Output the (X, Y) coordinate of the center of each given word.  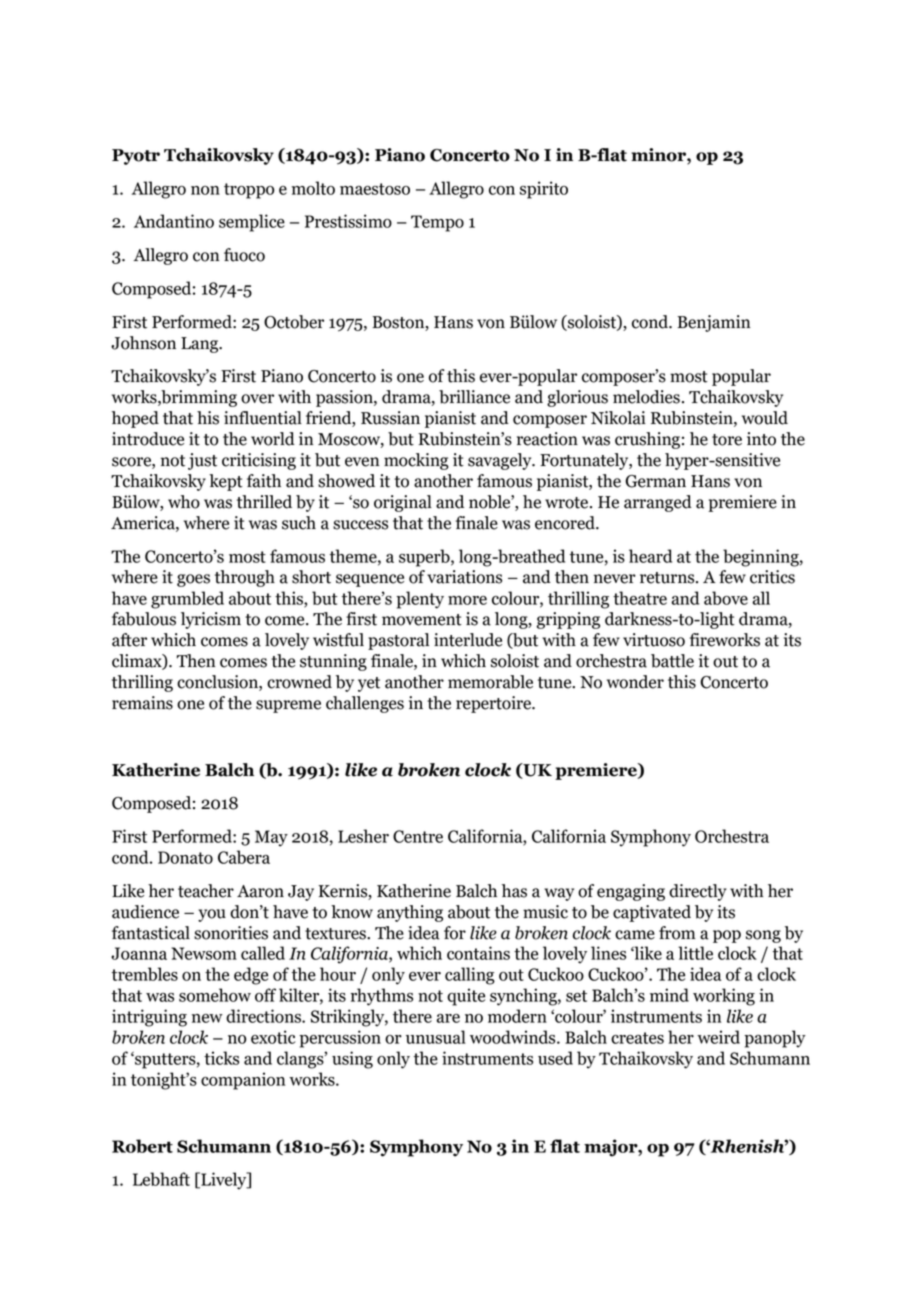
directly (698, 892)
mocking (416, 461)
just (202, 461)
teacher (206, 891)
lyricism (211, 620)
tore (727, 440)
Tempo (437, 223)
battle (672, 661)
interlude (468, 640)
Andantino (174, 221)
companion (243, 1081)
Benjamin (714, 323)
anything (410, 913)
